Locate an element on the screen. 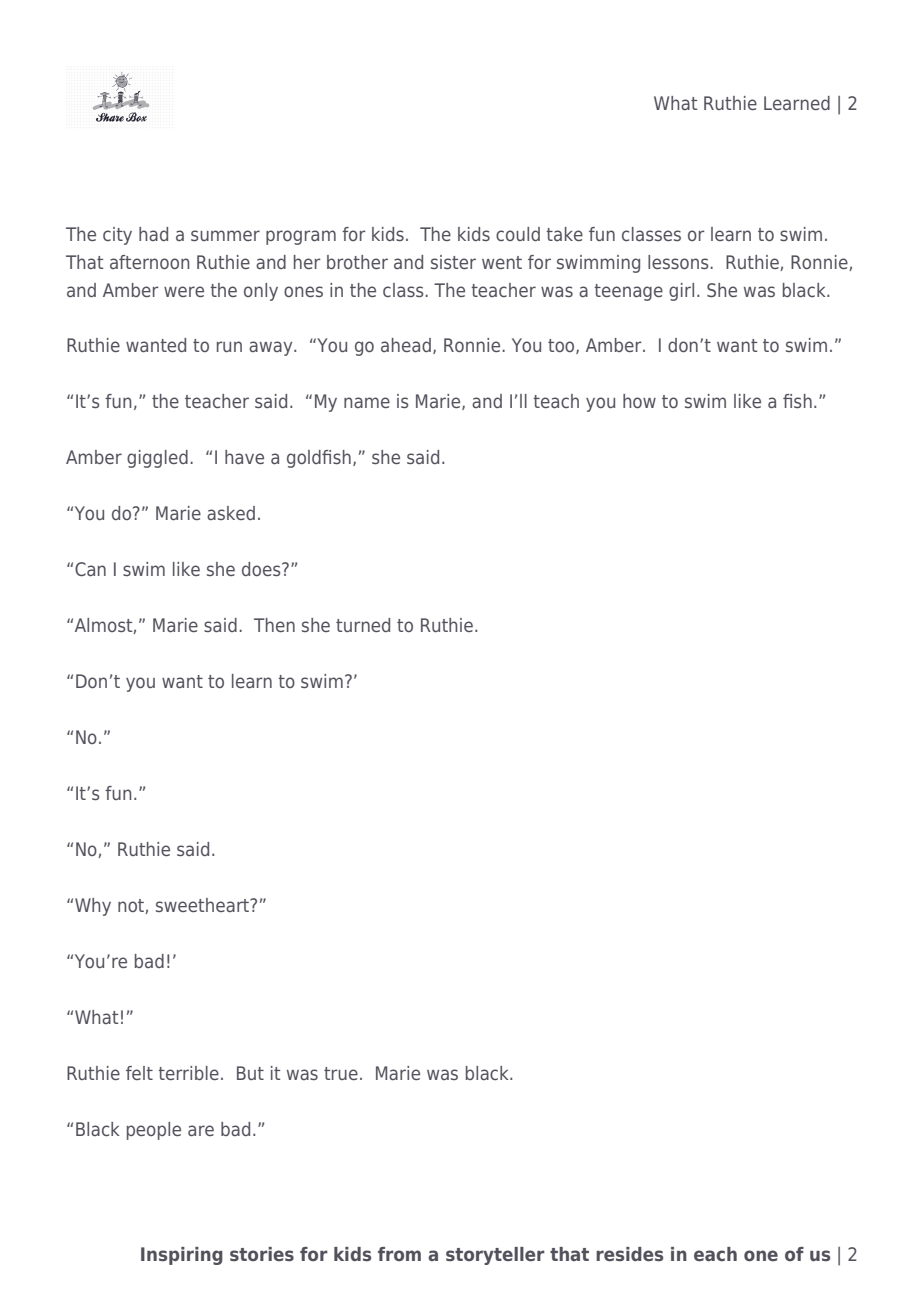 Image resolution: width=924 pixels, height=1308 pixels. terrible is located at coordinates (188, 1073).
